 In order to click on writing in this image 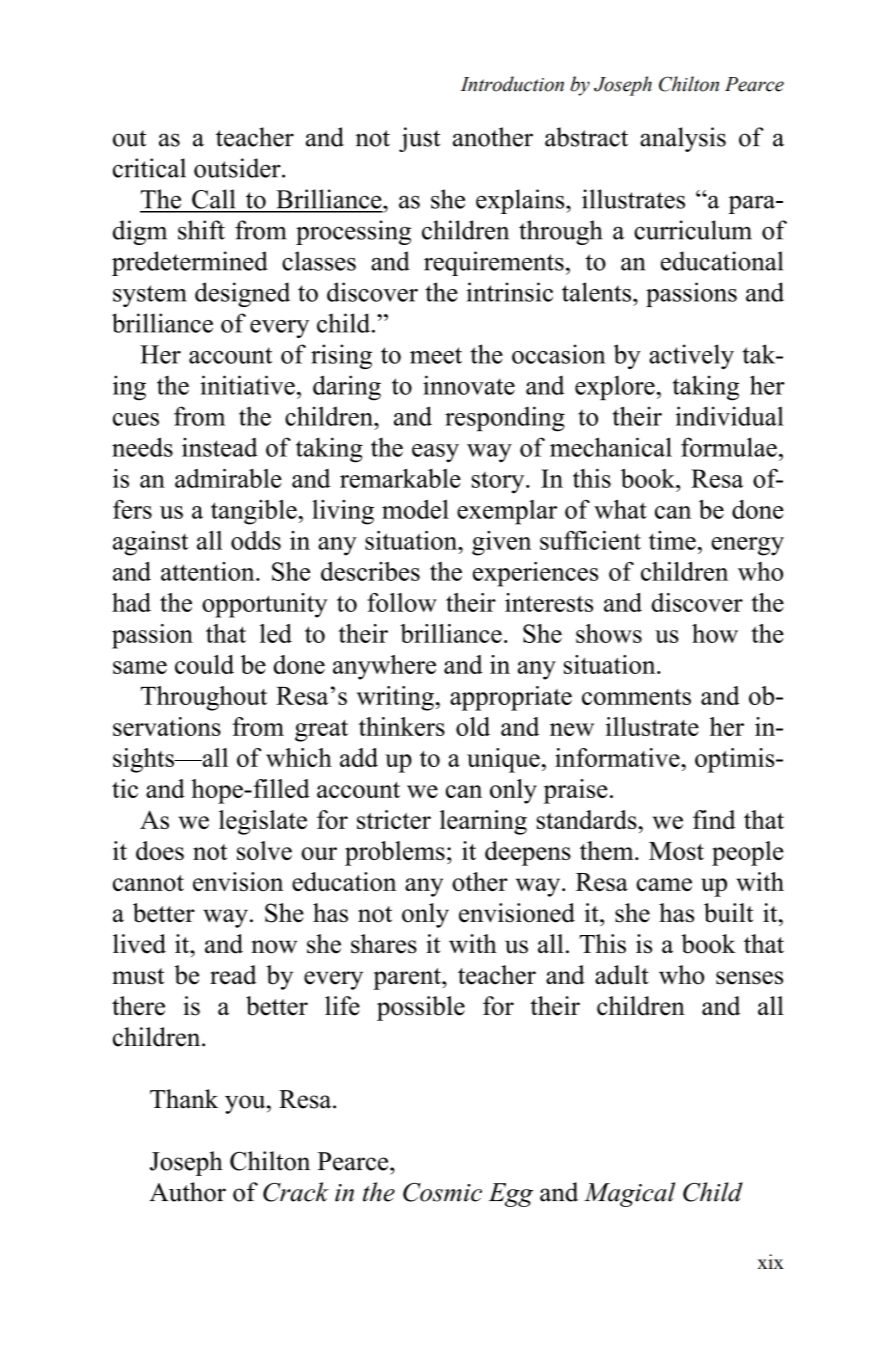, I will do `click(396, 698)`.
